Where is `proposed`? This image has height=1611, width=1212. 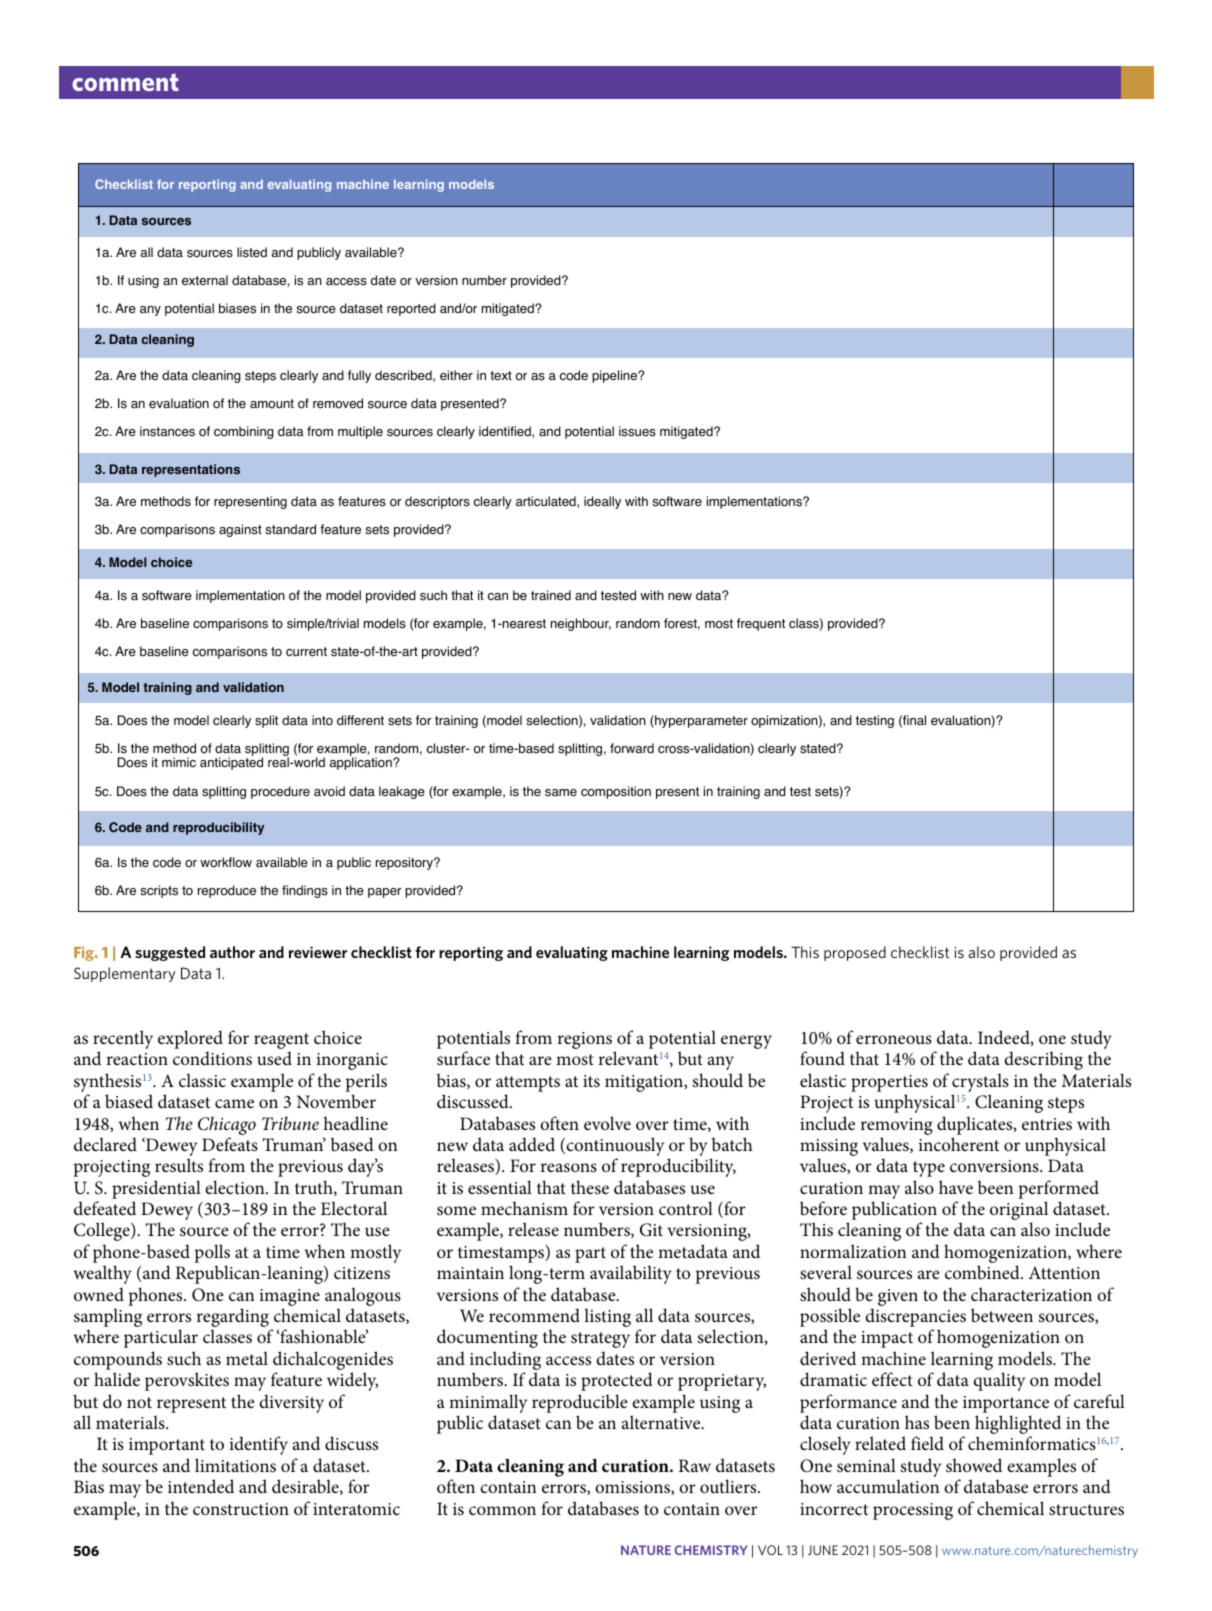 proposed is located at coordinates (855, 953).
